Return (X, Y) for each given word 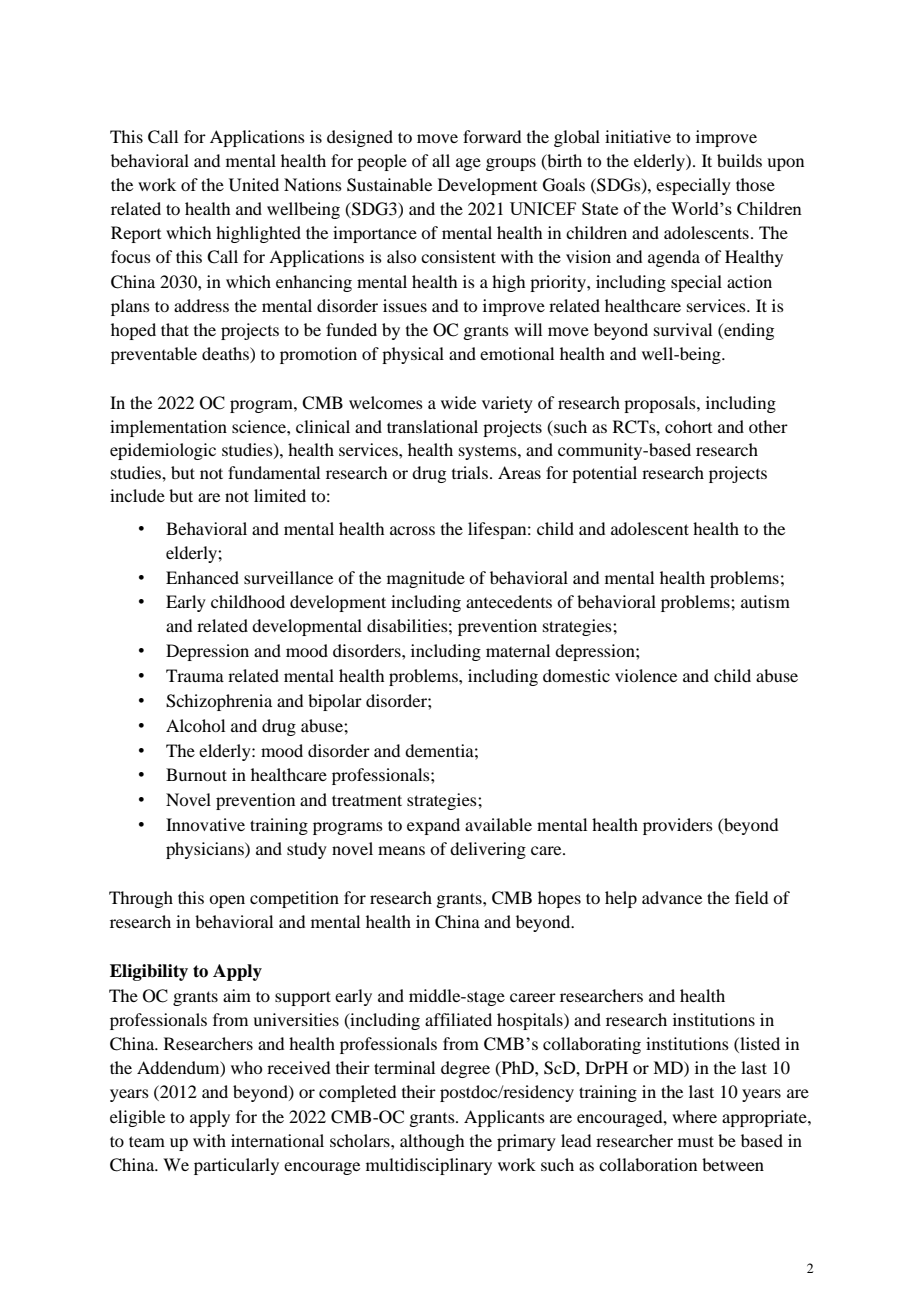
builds (739, 160)
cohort (688, 426)
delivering (488, 850)
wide (458, 402)
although (432, 1142)
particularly (236, 1166)
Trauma (195, 675)
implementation (168, 428)
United (254, 185)
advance (672, 897)
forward (492, 136)
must (696, 1141)
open (227, 901)
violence (646, 675)
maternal (518, 650)
